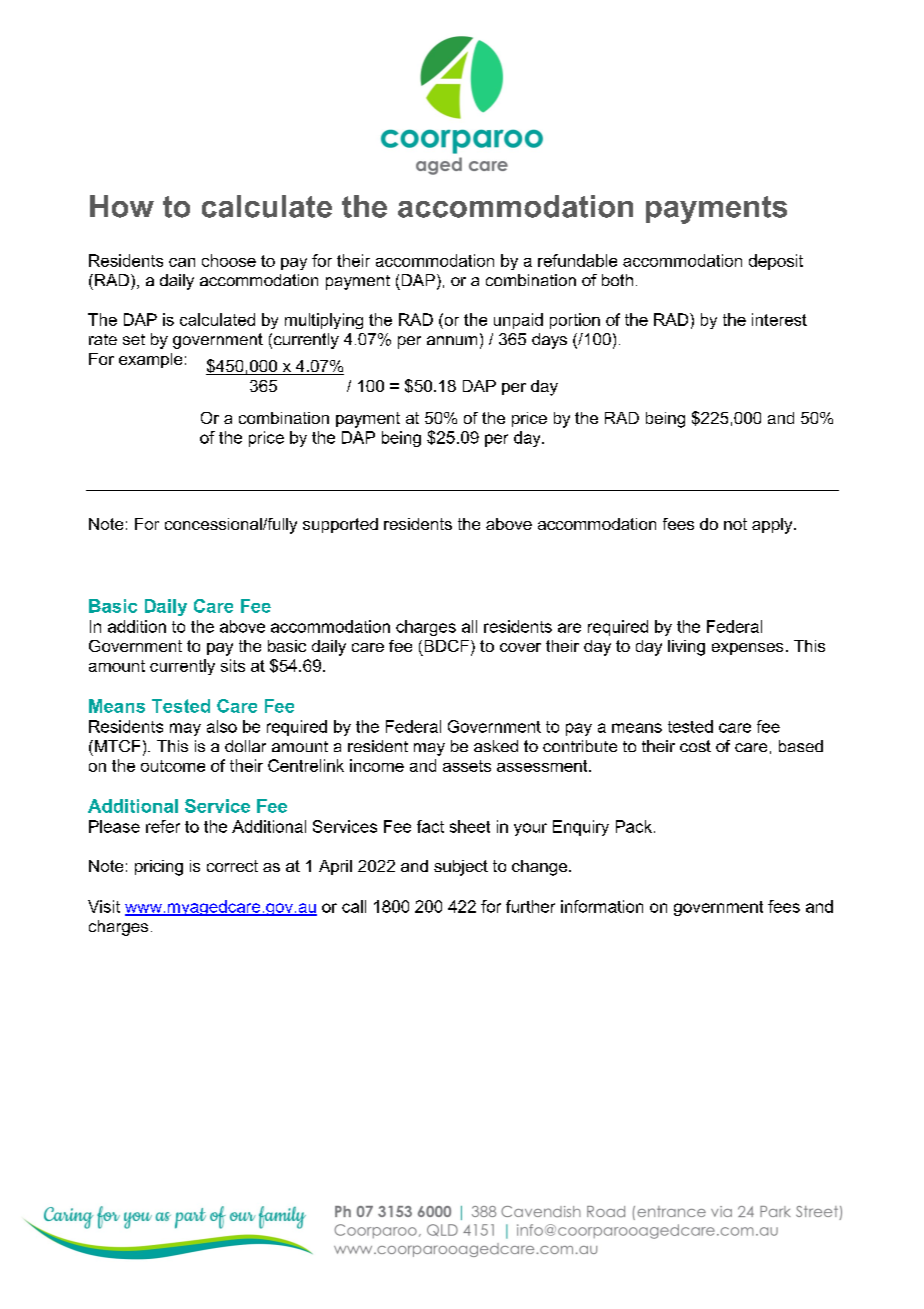 The image size is (924, 1309). Describe the element at coordinates (520, 647) in the page. I see `cover` at that location.
